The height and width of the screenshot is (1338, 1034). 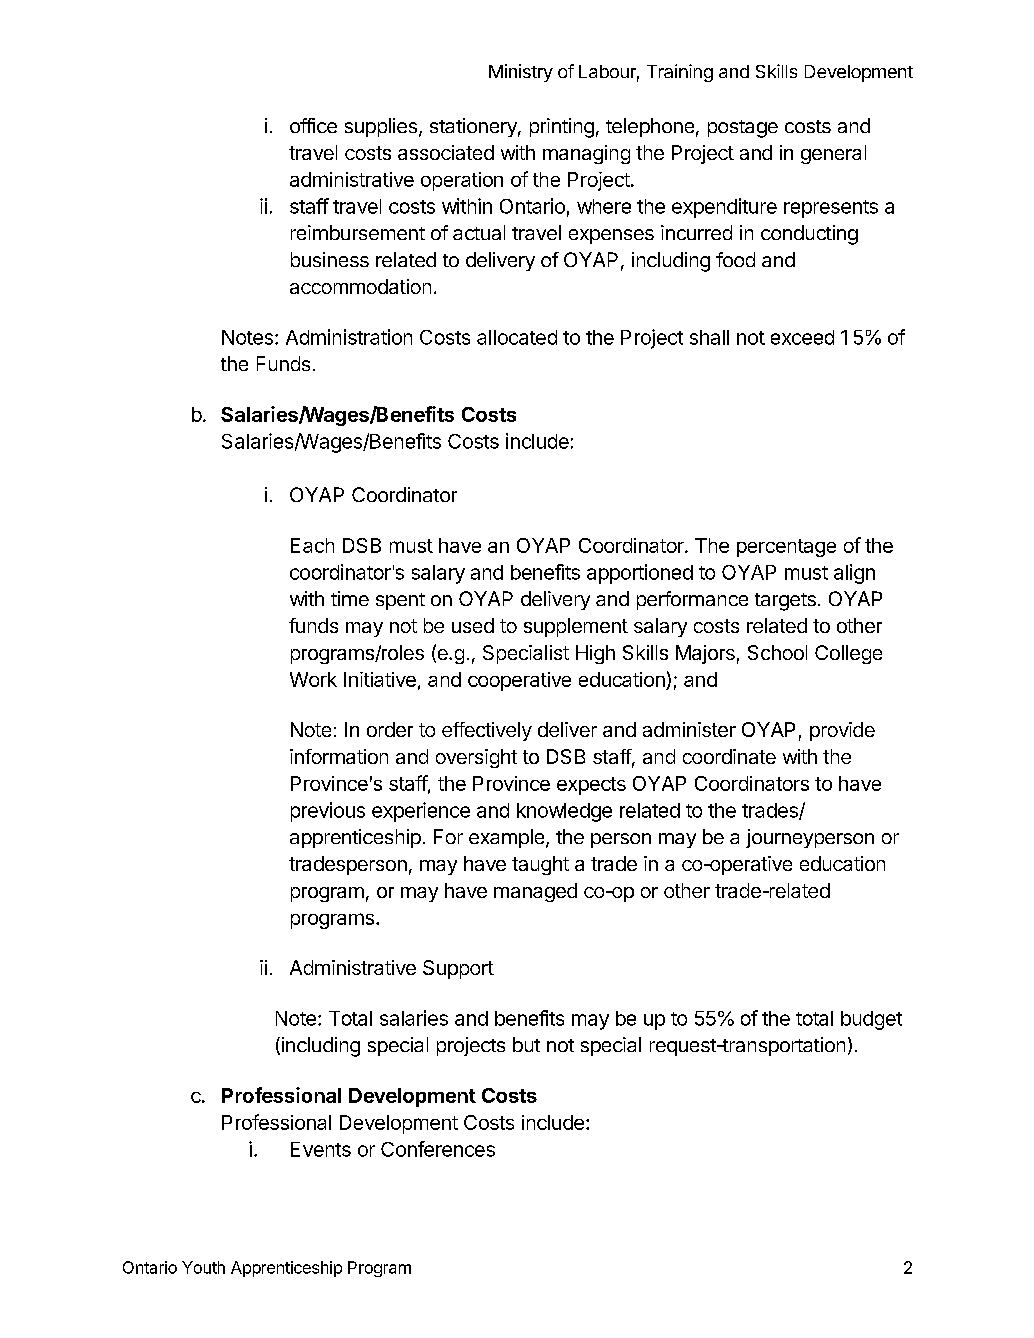 I want to click on Work, so click(x=313, y=679).
